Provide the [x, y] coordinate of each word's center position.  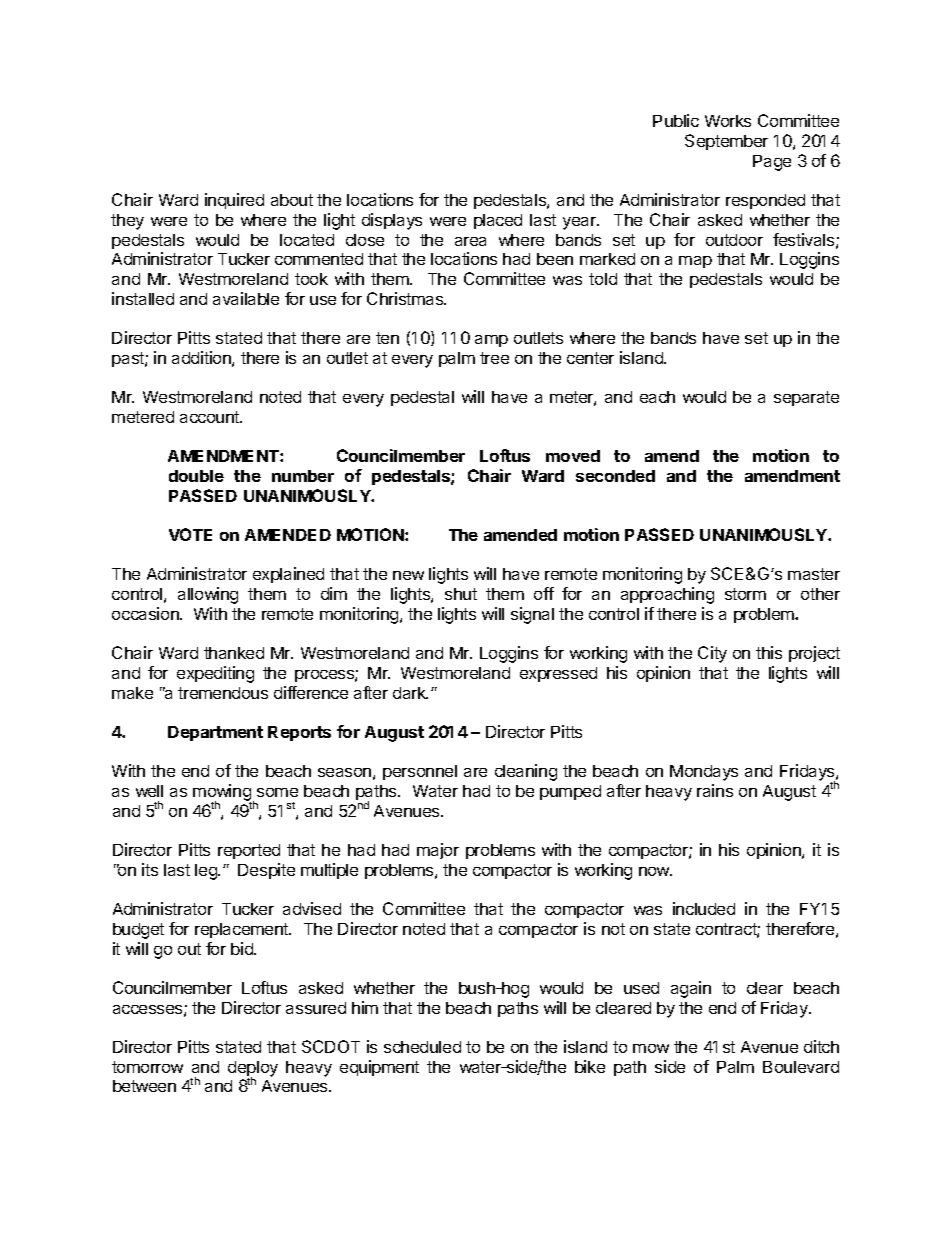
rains [715, 790]
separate [806, 398]
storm [745, 594]
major [438, 851]
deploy [253, 1070]
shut [461, 594]
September [726, 142]
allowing [208, 595]
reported [249, 851]
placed [498, 221]
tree [494, 358]
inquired [234, 201]
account [211, 417]
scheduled [422, 1047]
